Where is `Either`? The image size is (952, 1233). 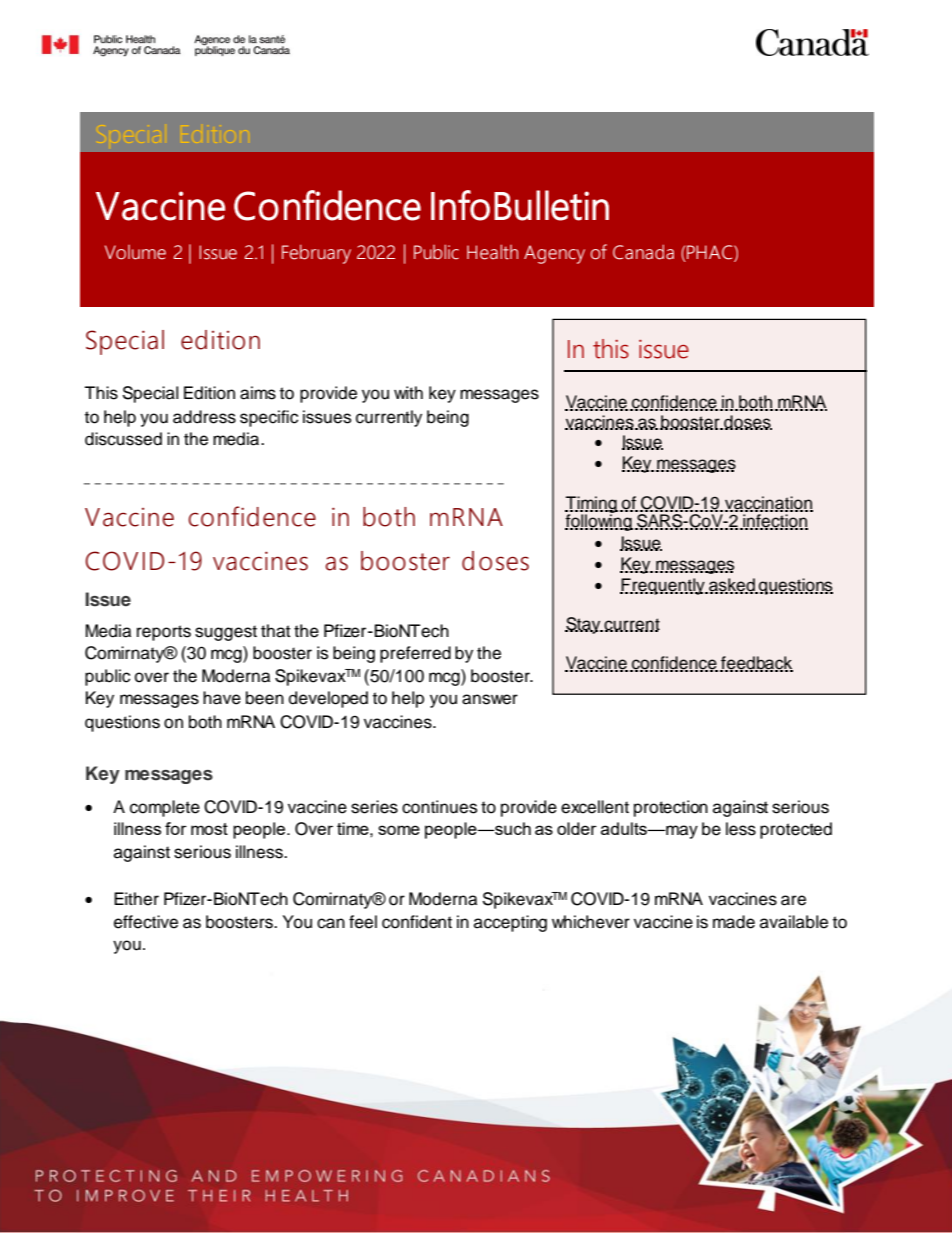 Either is located at coordinates (136, 899).
